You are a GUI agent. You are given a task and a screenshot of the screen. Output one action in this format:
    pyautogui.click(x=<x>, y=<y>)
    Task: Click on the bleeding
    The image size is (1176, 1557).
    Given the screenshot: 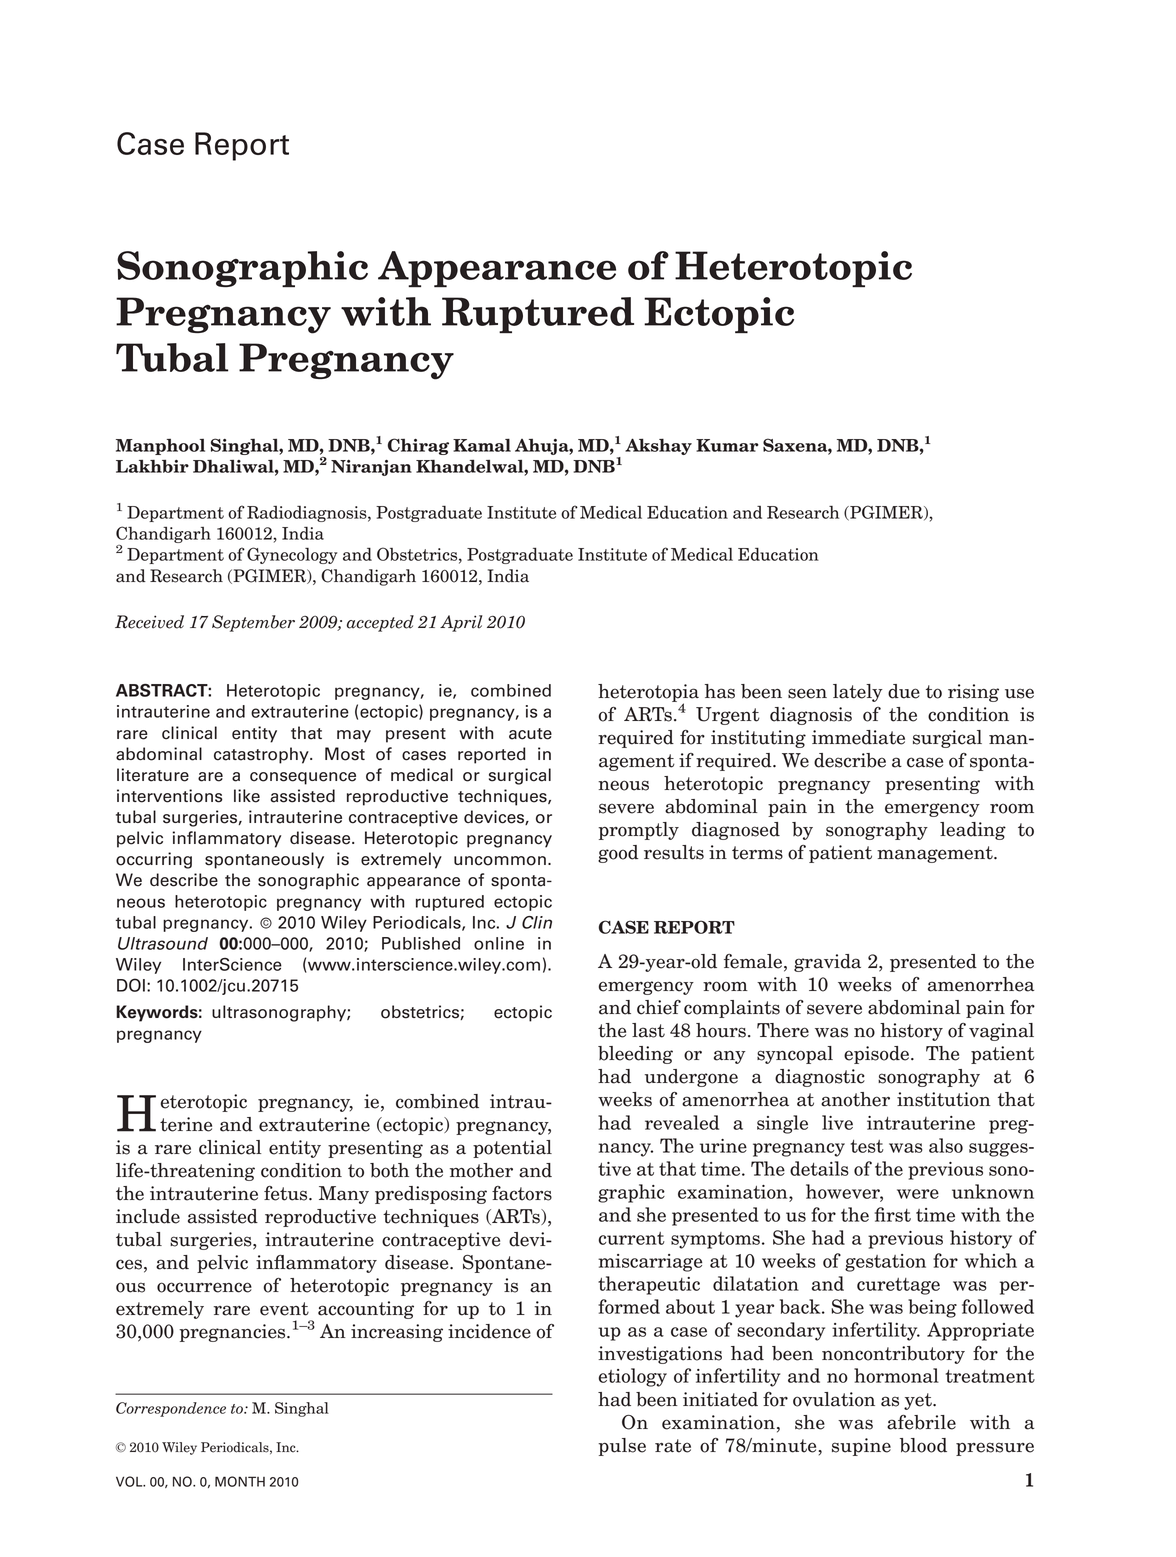 What is the action you would take?
    pyautogui.click(x=635, y=1055)
